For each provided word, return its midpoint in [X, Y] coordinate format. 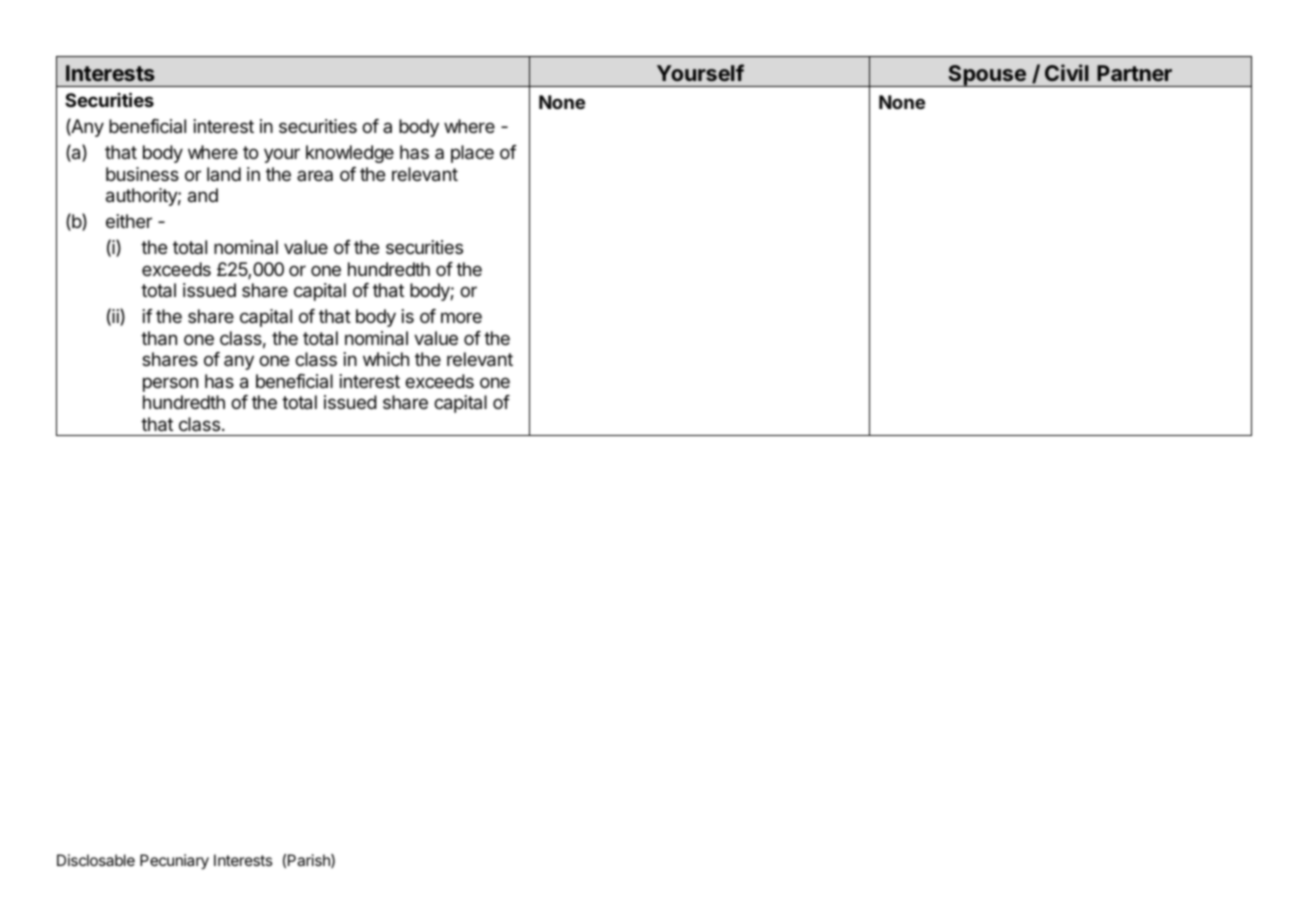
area [315, 175]
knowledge [350, 154]
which [386, 359]
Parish [310, 861]
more [461, 317]
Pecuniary [174, 862]
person [170, 384]
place [472, 154]
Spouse [987, 76]
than [159, 338]
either [129, 221]
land [224, 174]
